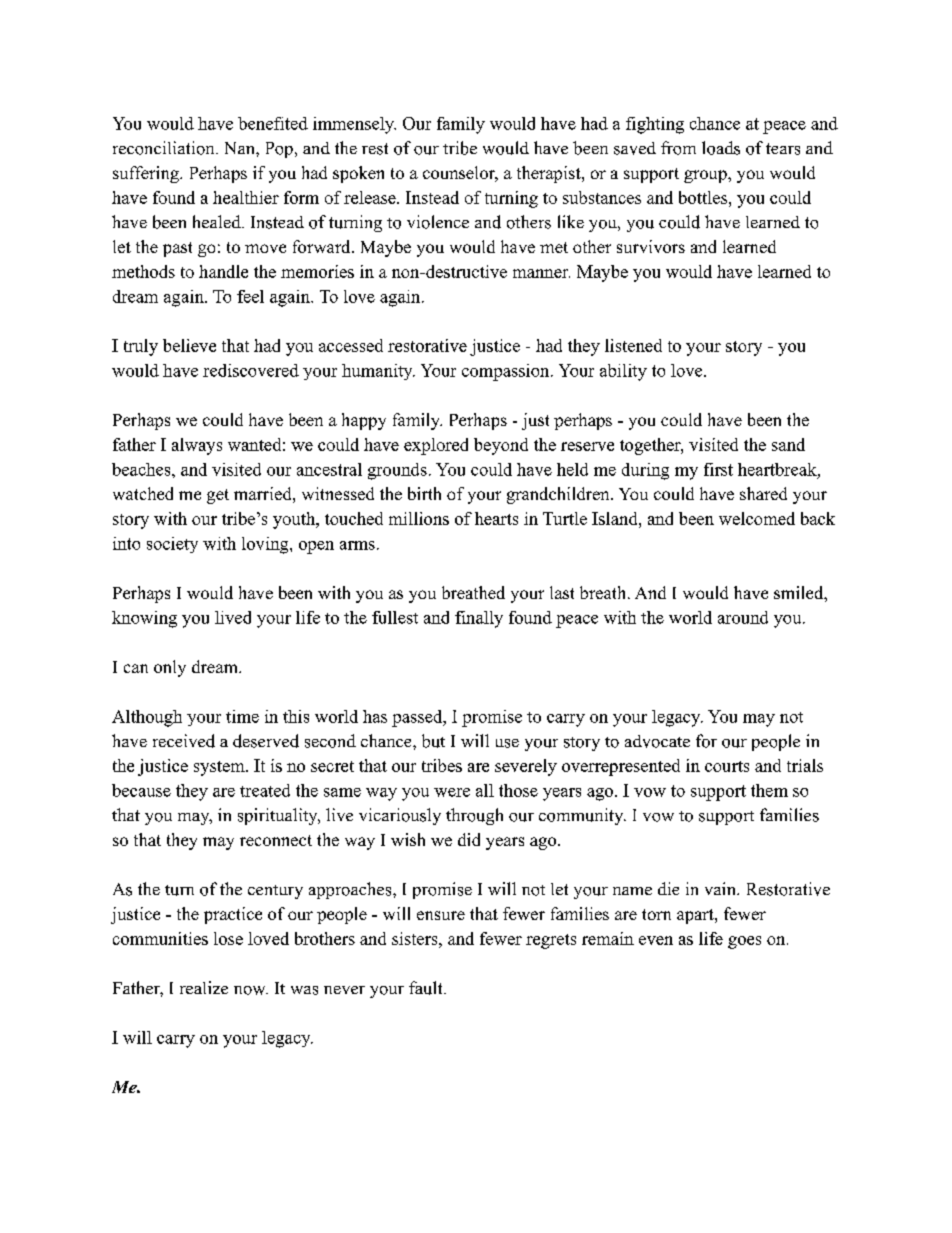 The width and height of the screenshot is (952, 1233). I want to click on society, so click(172, 545).
